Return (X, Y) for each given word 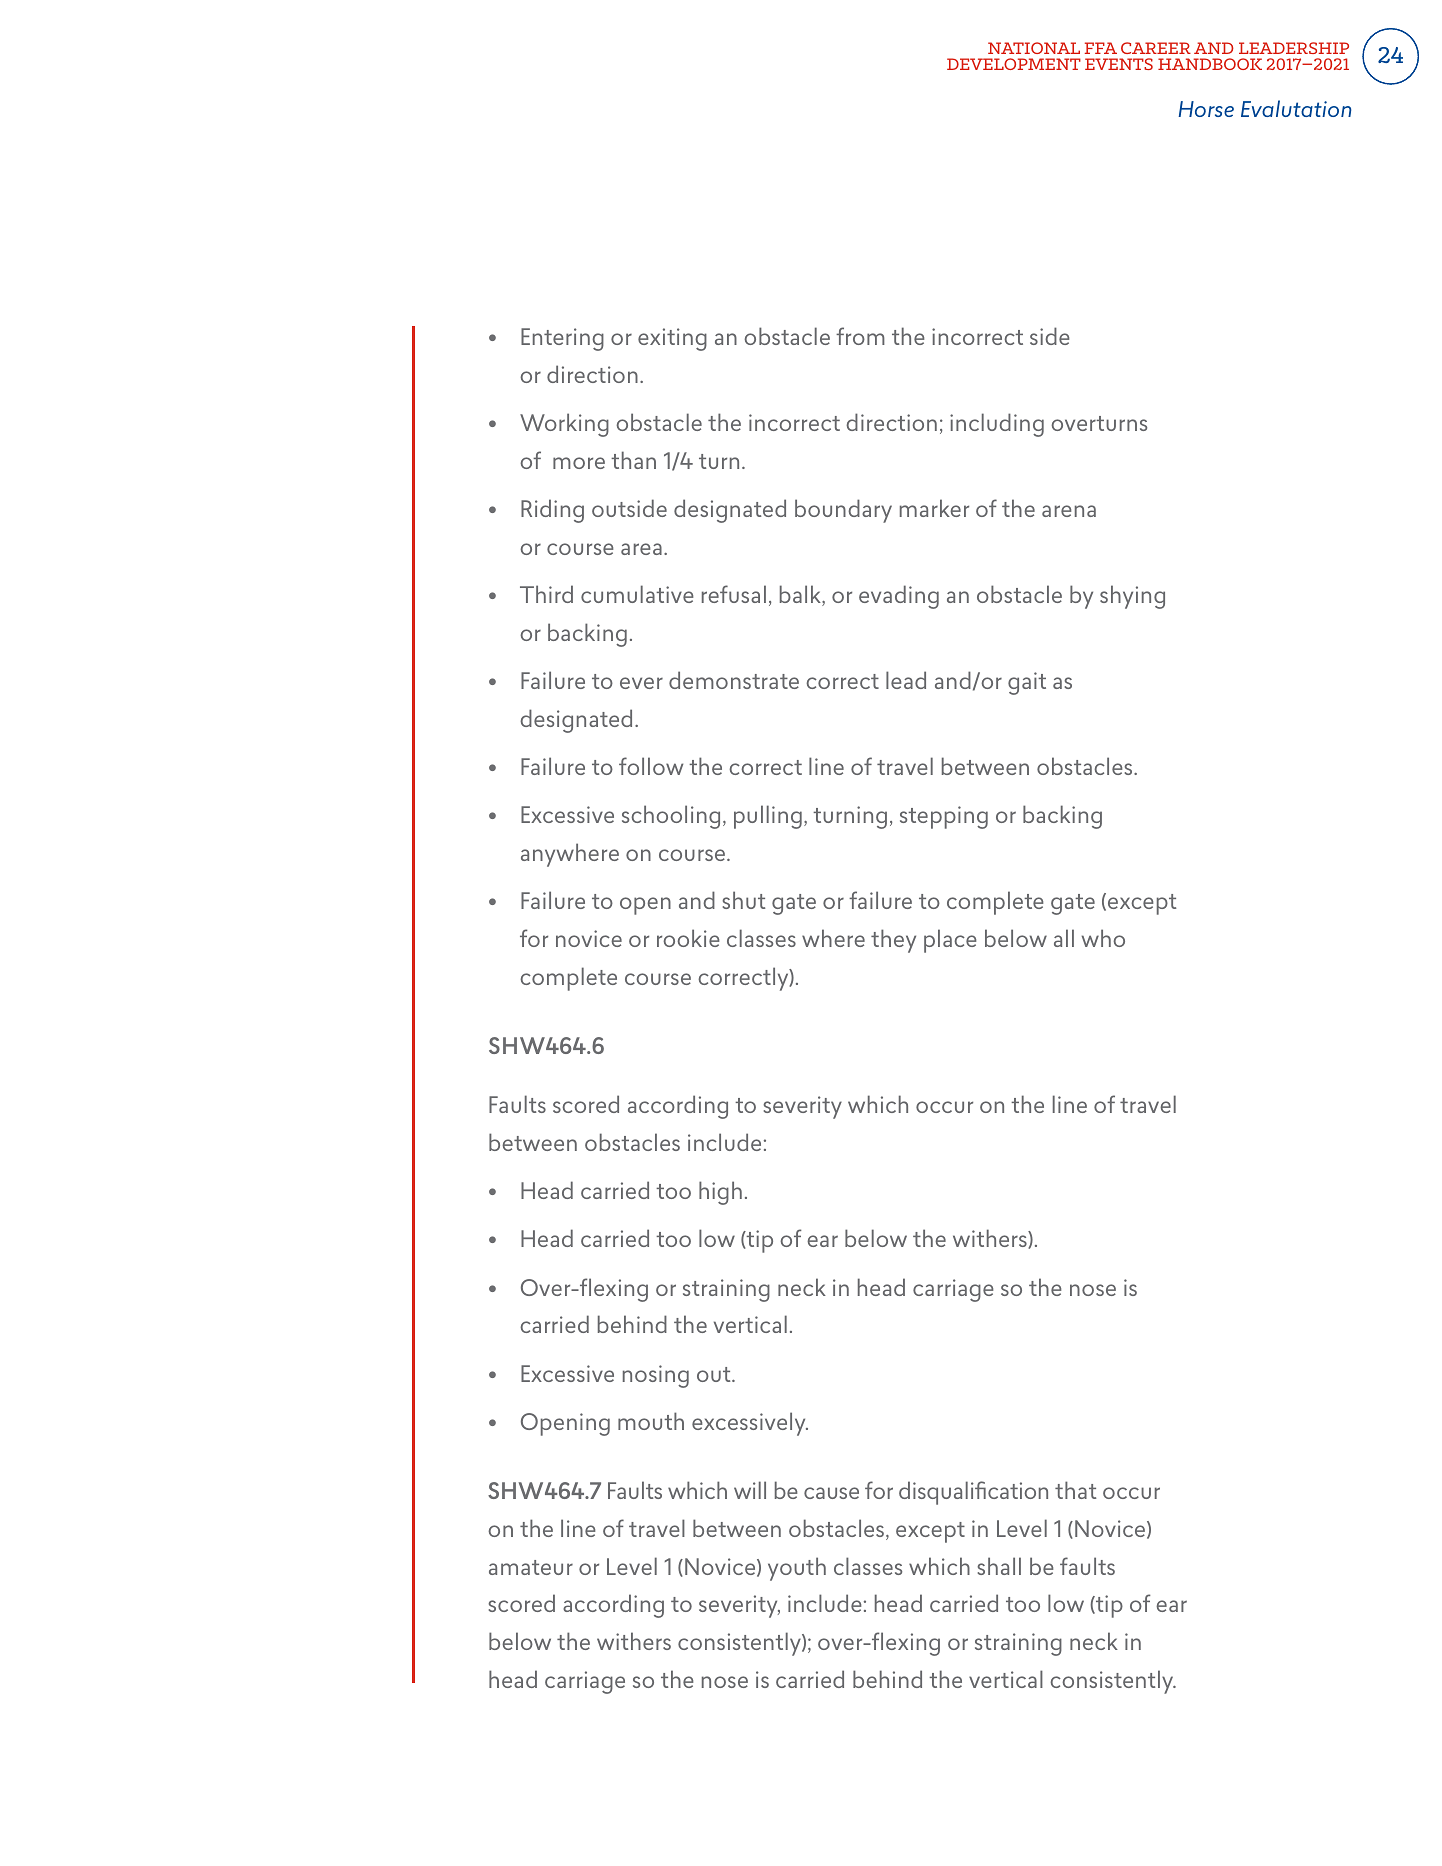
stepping (944, 817)
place (950, 941)
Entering (562, 339)
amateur (531, 1567)
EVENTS (1119, 64)
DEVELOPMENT (1014, 64)
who (1103, 938)
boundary (843, 511)
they (893, 941)
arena (1069, 511)
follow (651, 766)
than (633, 460)
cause (831, 1493)
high (720, 1193)
